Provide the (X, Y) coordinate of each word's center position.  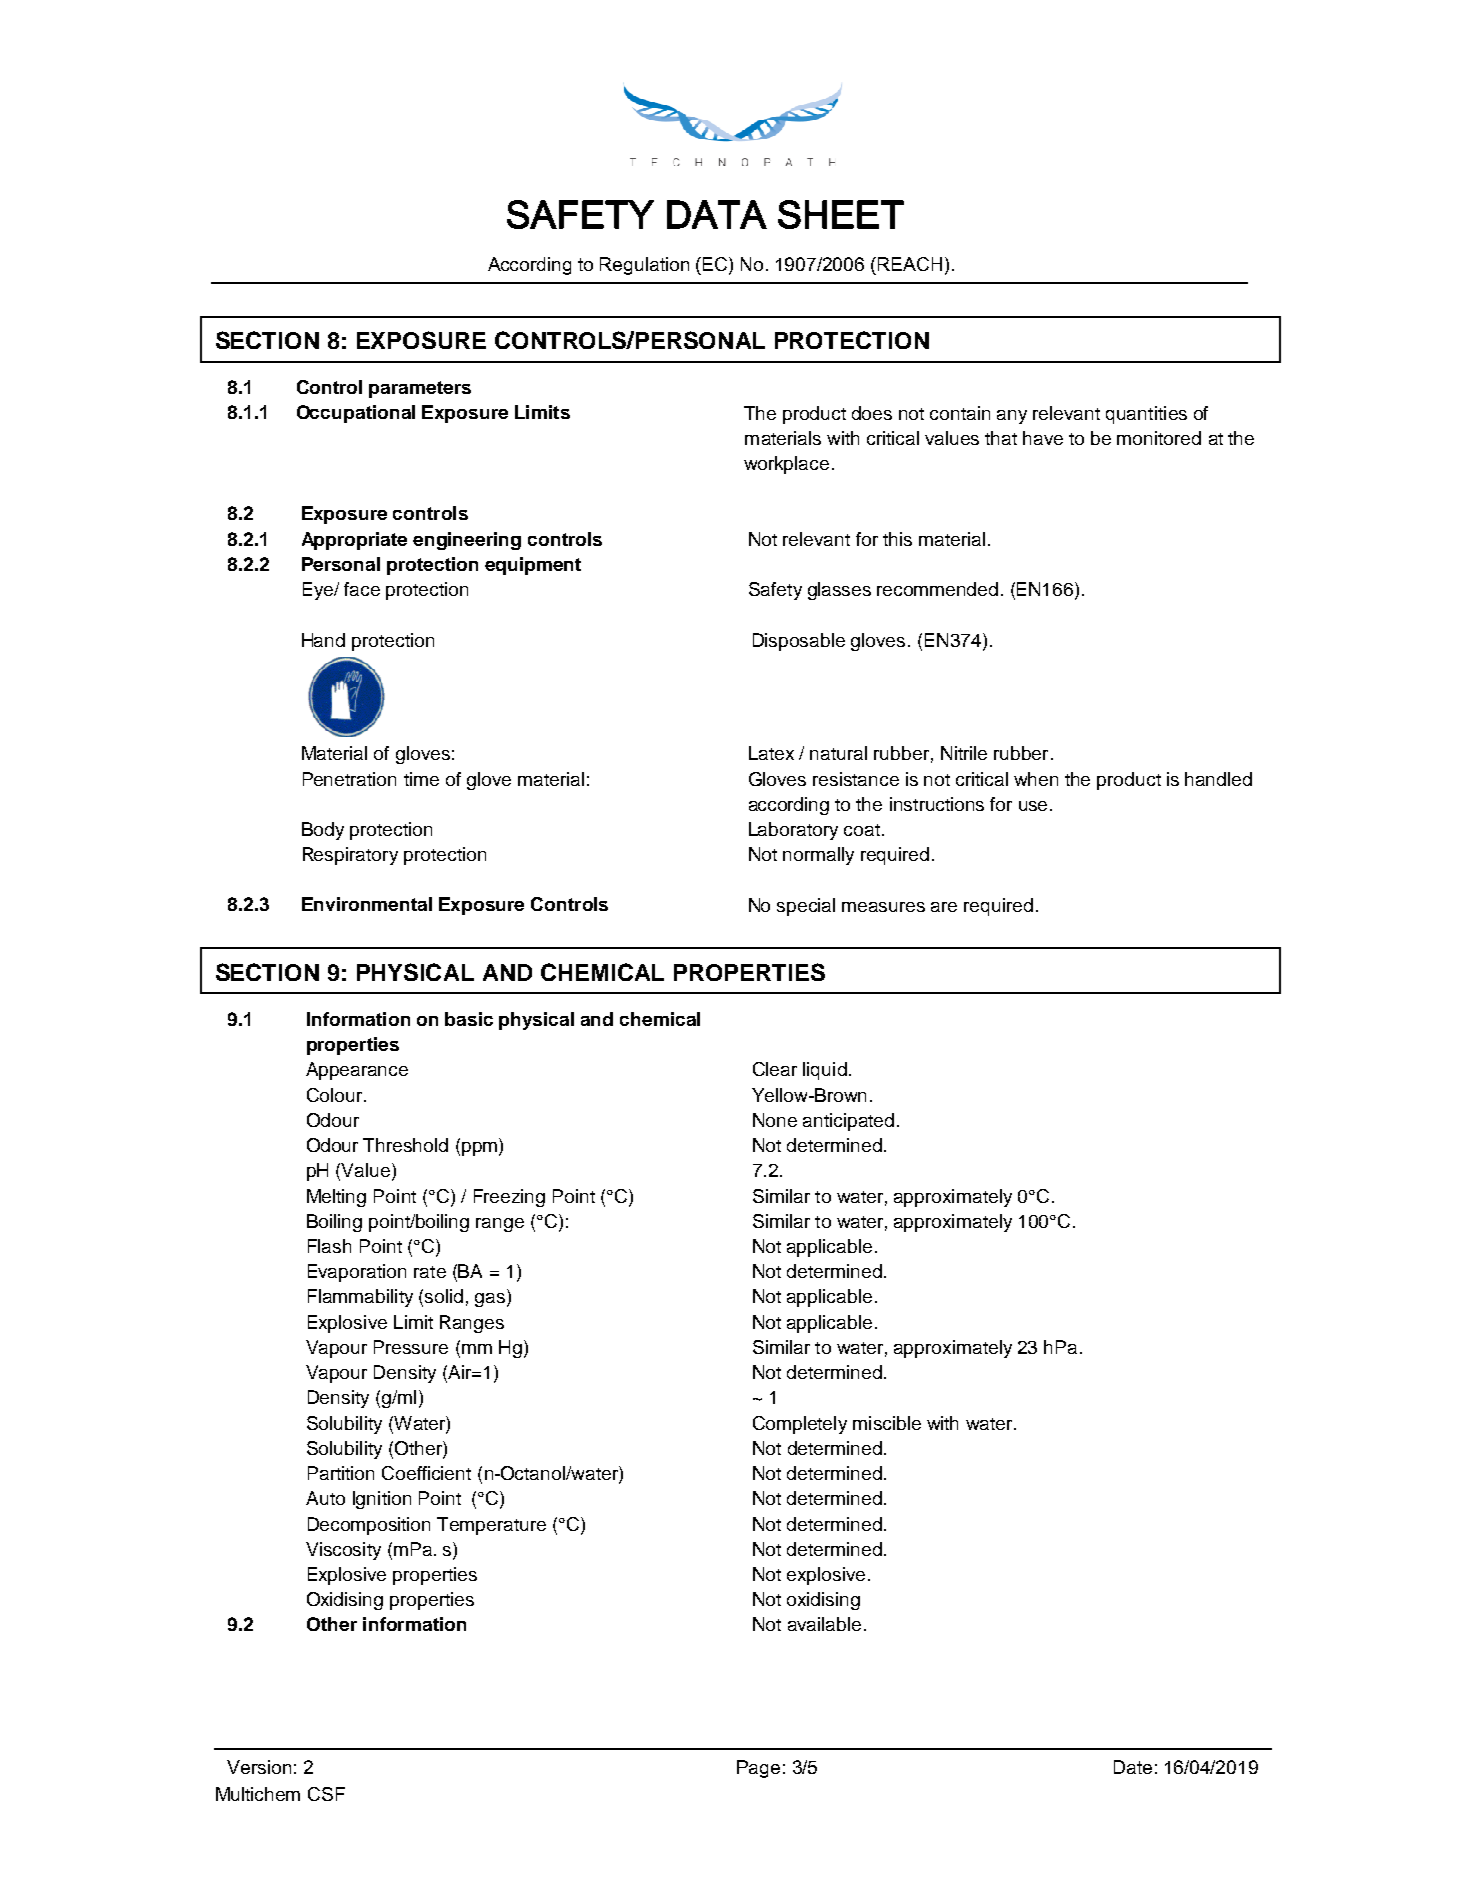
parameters (420, 389)
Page (758, 1769)
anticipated (848, 1122)
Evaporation (357, 1273)
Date (1133, 1767)
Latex (771, 753)
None (775, 1120)
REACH (910, 264)
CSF (326, 1794)
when (1036, 779)
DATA (717, 214)
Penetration (349, 779)
